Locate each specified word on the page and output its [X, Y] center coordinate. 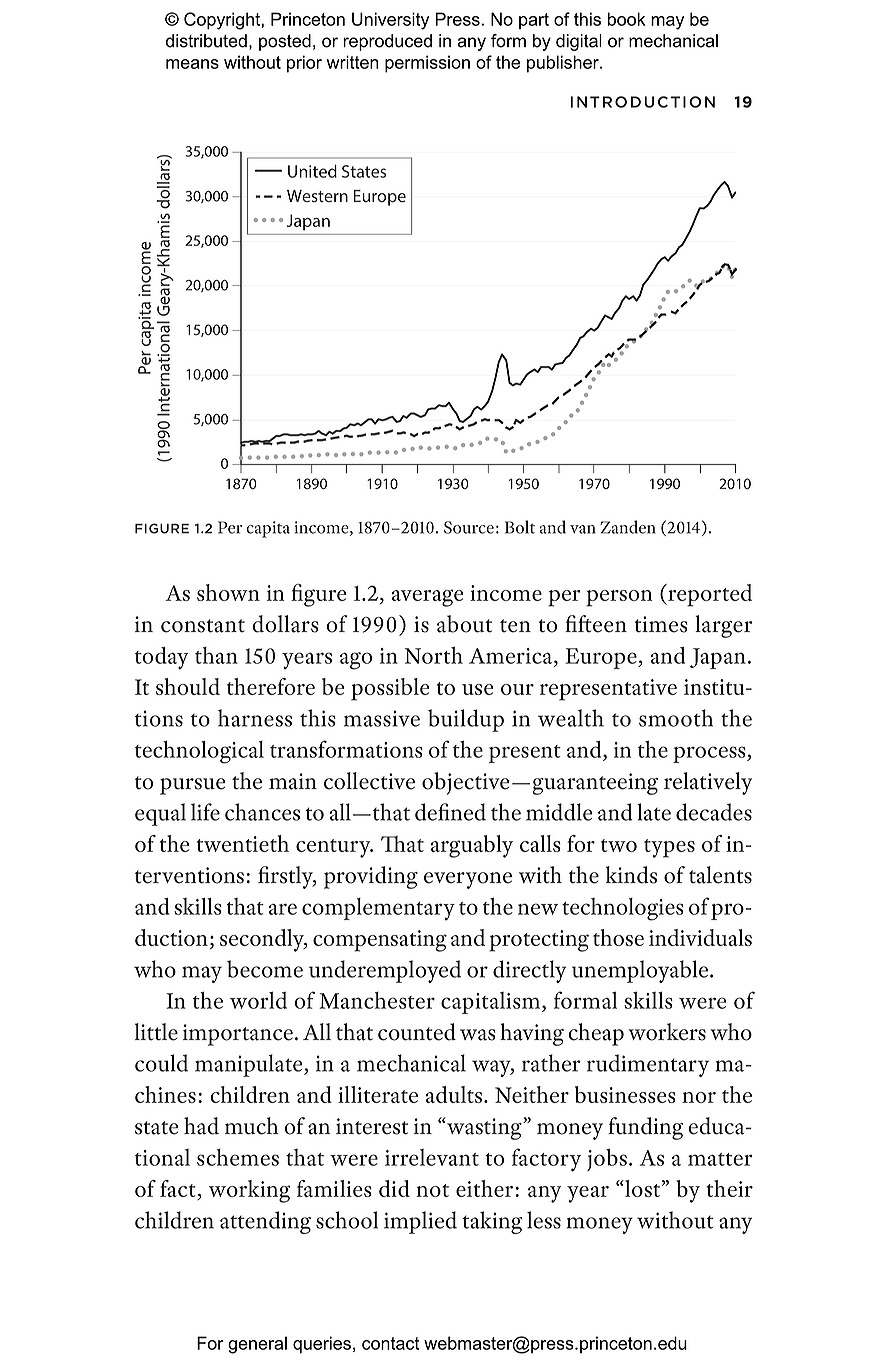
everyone [468, 880]
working [250, 1191]
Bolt [520, 527]
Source [469, 527]
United [312, 171]
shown [228, 592]
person [619, 598]
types [669, 848]
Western [317, 196]
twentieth [243, 843]
